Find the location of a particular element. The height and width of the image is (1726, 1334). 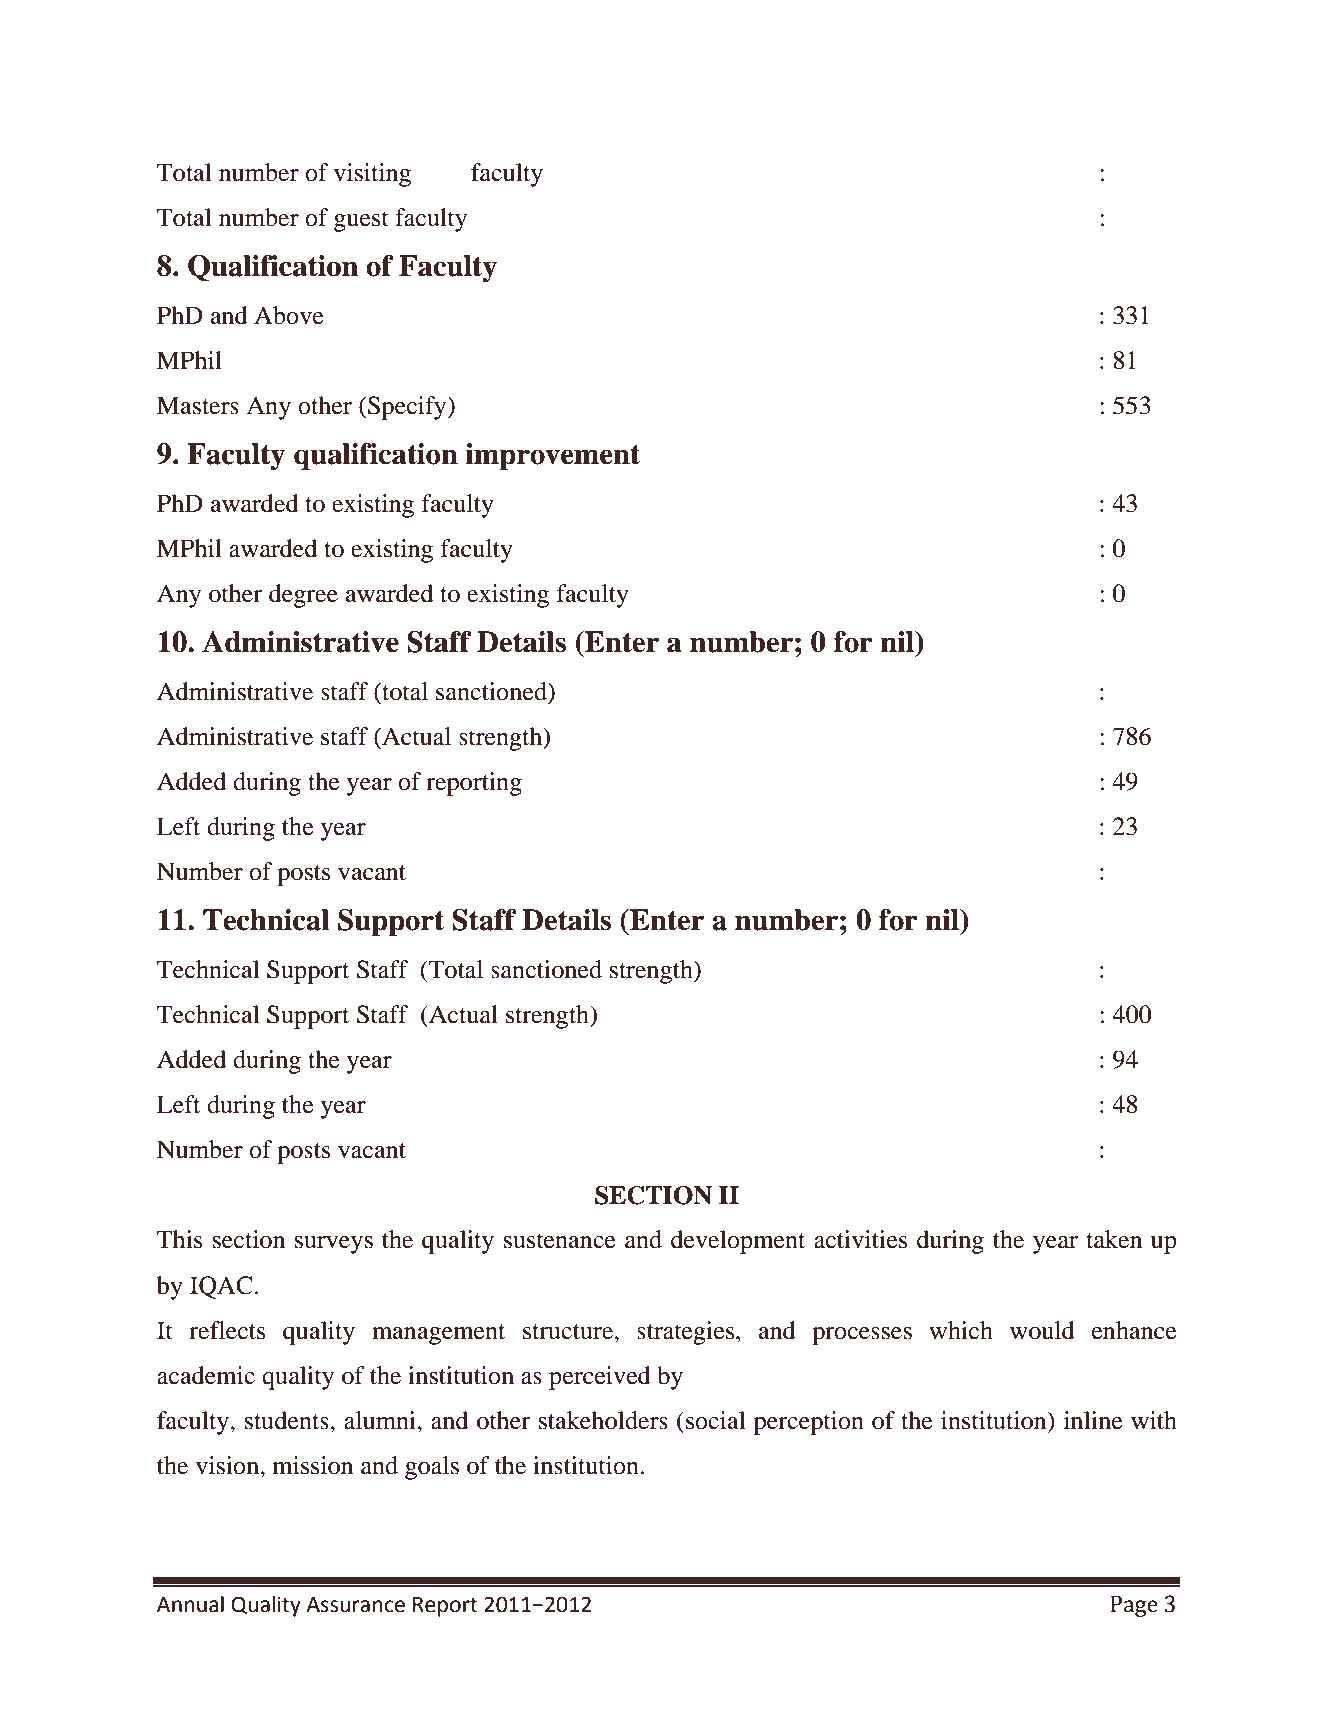

surveys is located at coordinates (334, 1245).
